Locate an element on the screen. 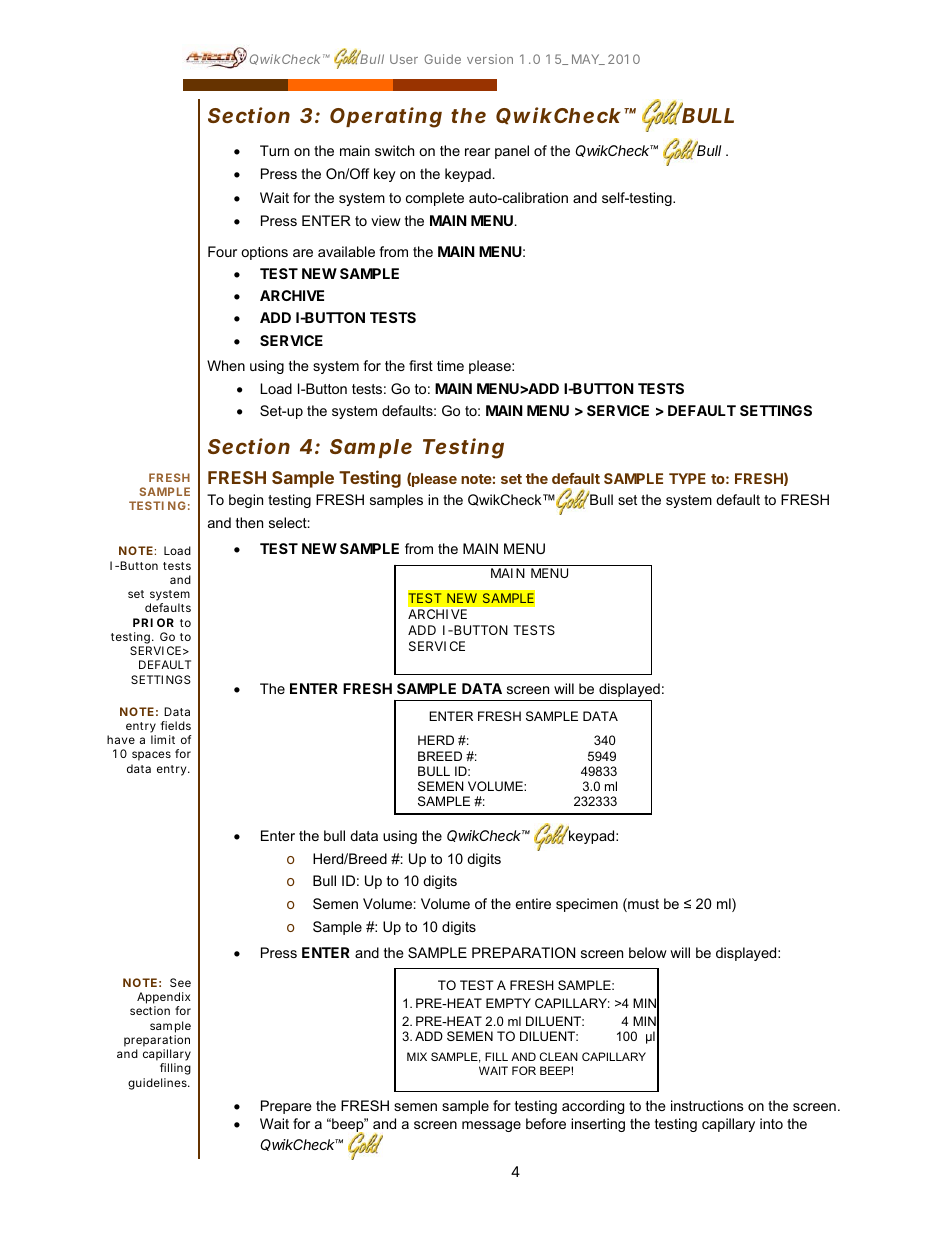 The height and width of the screenshot is (1233, 952). spaces is located at coordinates (151, 756).
